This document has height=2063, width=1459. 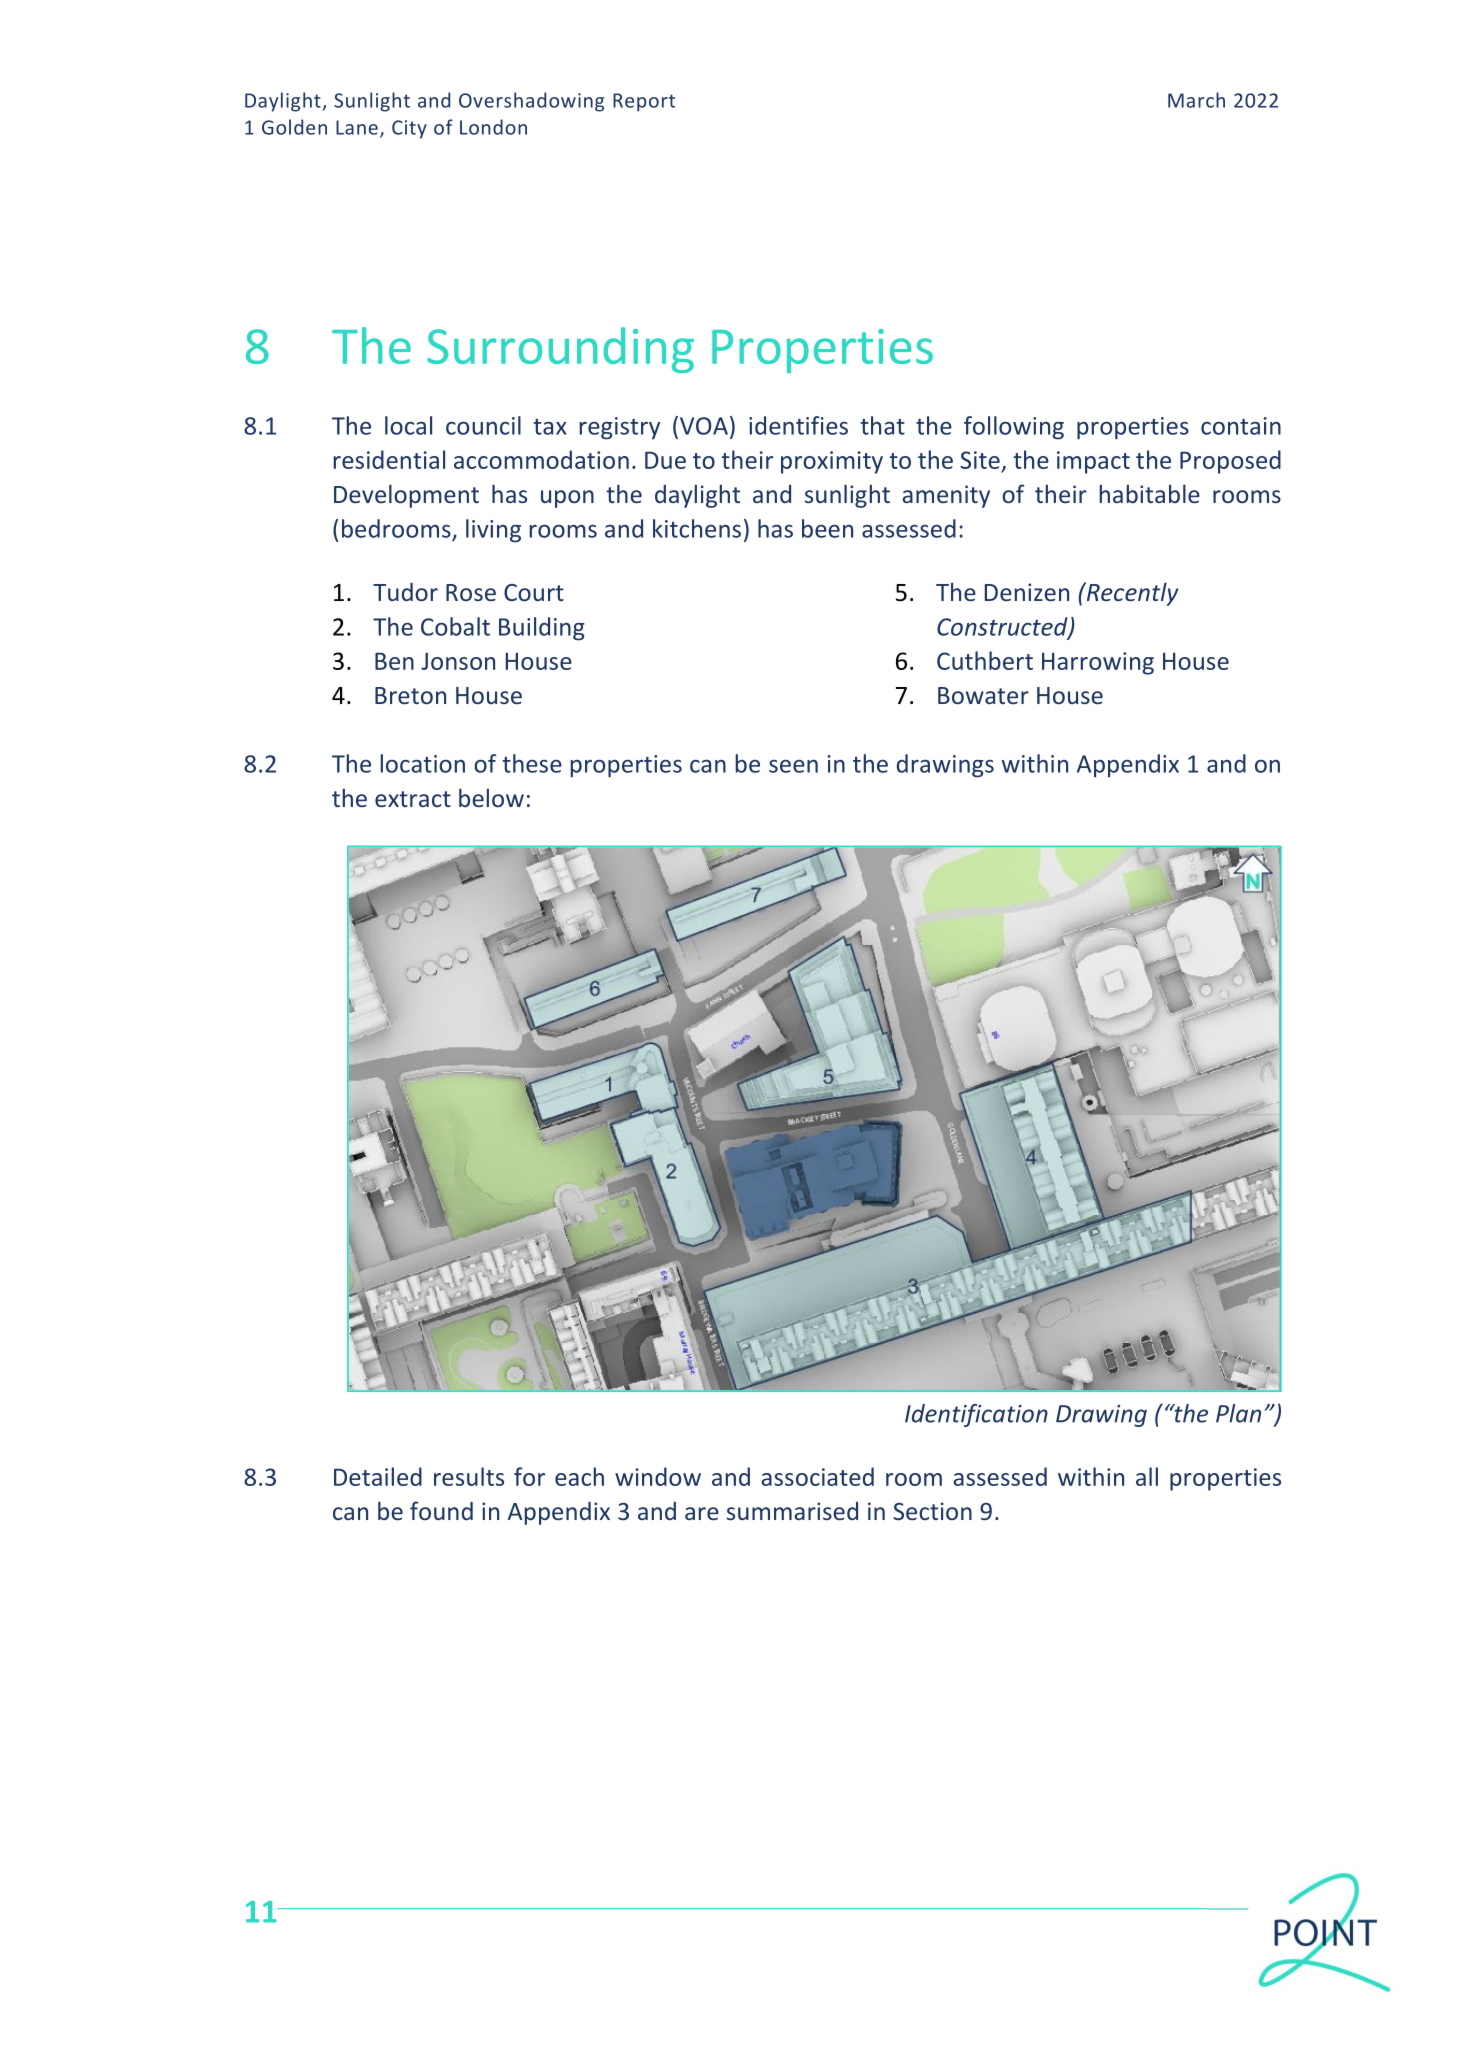 I want to click on these, so click(x=532, y=763).
